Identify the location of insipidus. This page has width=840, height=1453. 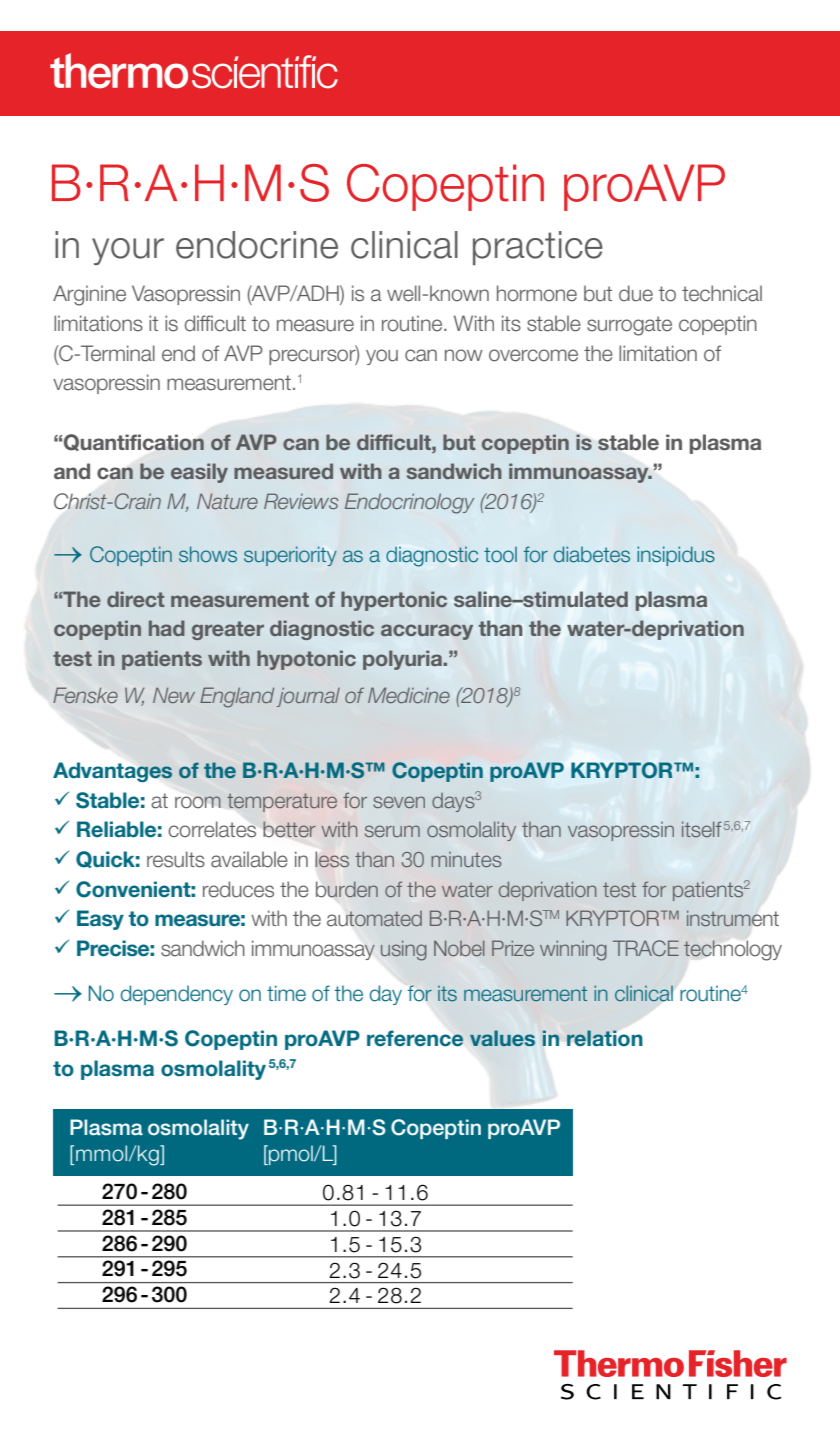
(676, 556).
